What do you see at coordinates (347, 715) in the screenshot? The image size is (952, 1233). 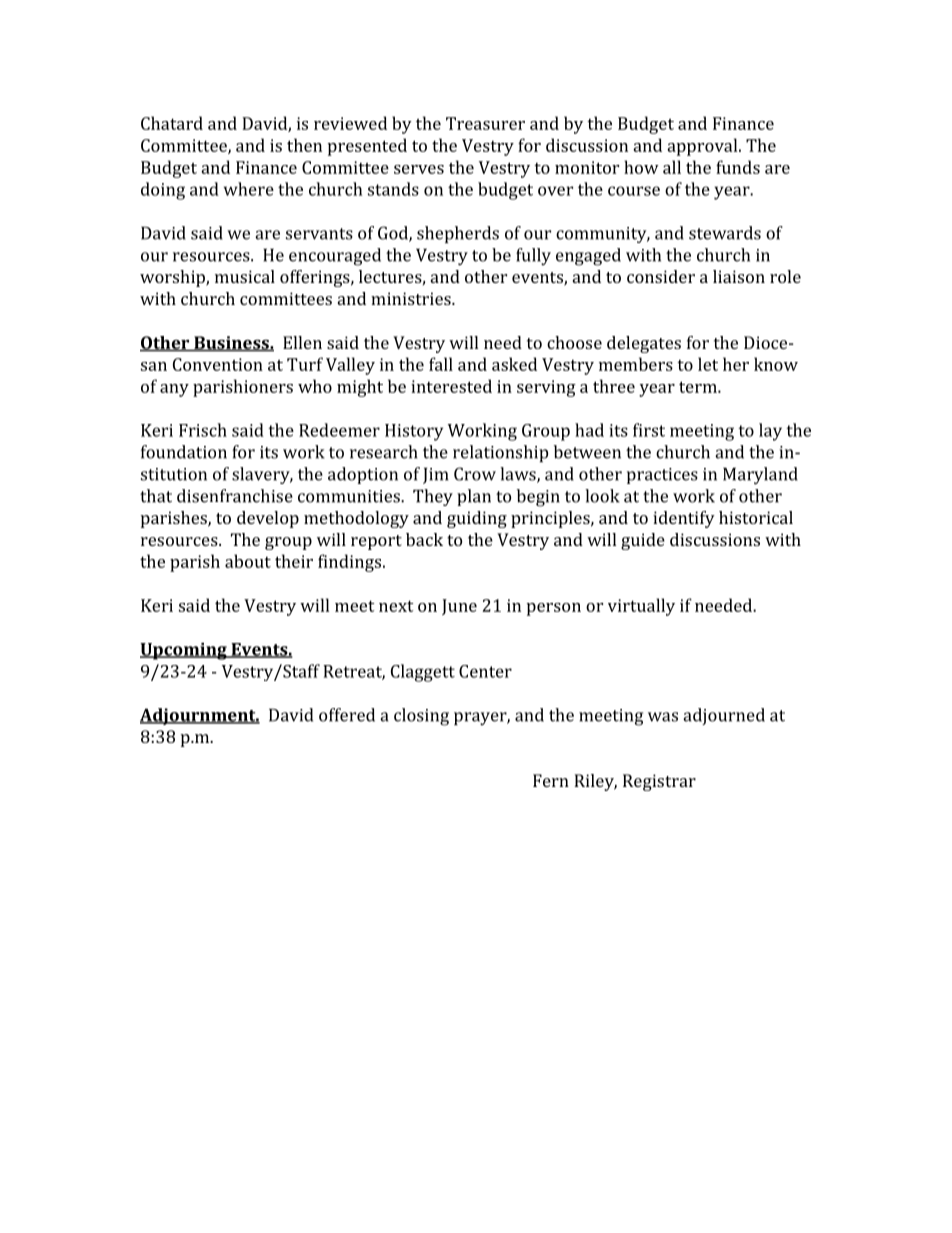 I see `offered` at bounding box center [347, 715].
